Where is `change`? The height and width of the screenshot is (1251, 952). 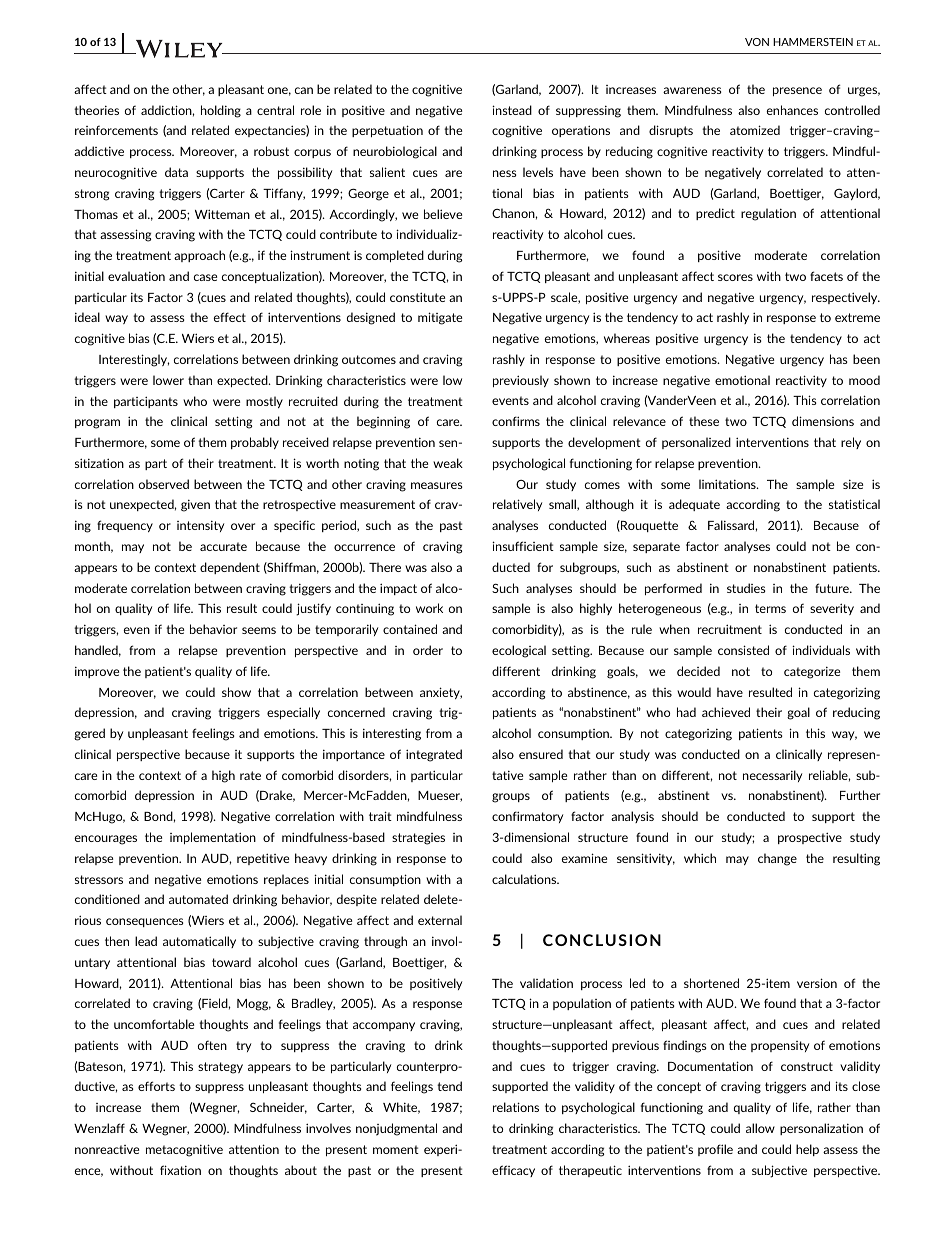
change is located at coordinates (777, 859).
